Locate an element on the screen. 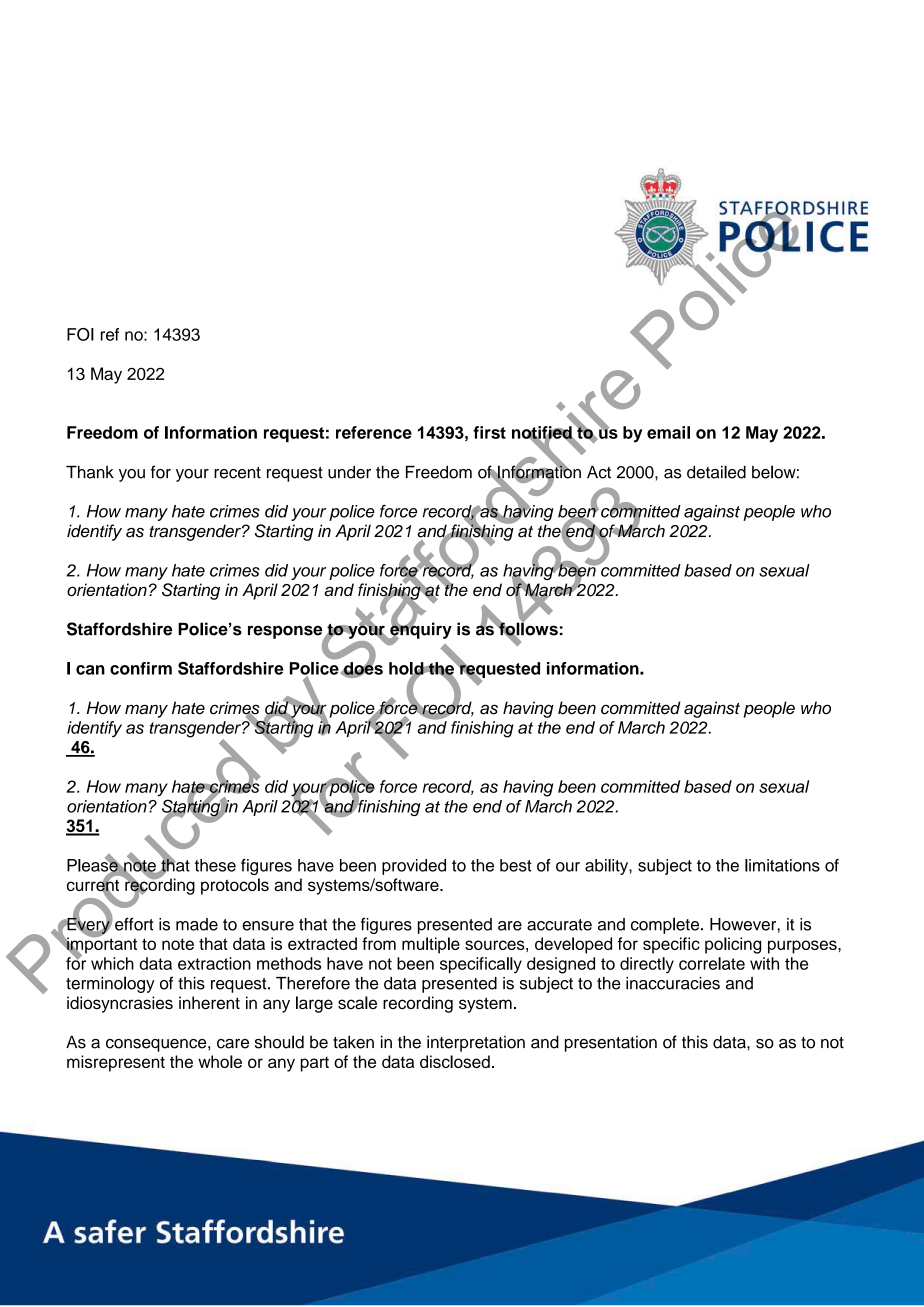 This screenshot has width=924, height=1307. enquiry is located at coordinates (420, 630).
